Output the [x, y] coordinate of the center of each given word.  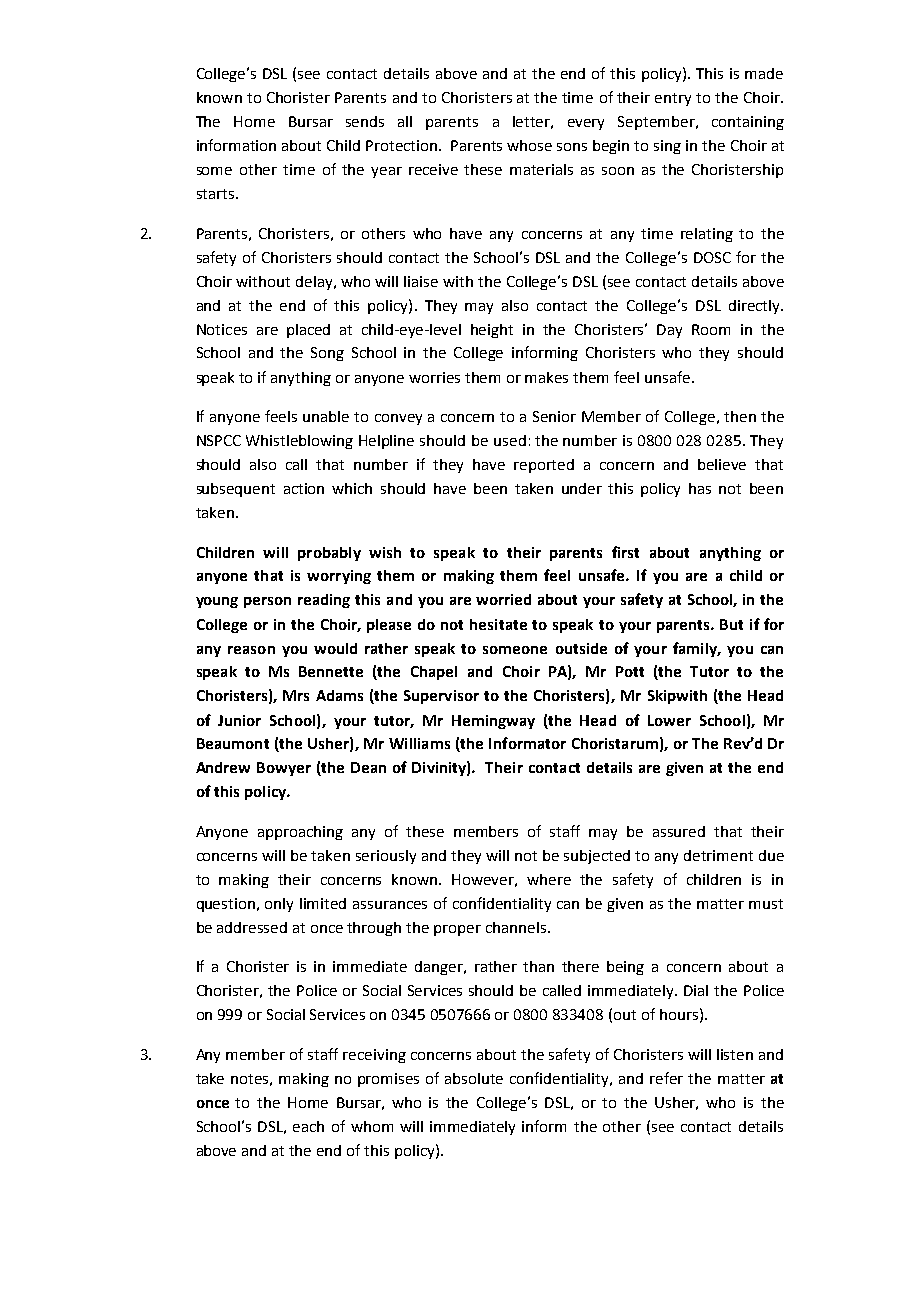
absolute [474, 1078]
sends [365, 121]
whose [529, 145]
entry [673, 99]
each [308, 1126]
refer [666, 1078]
